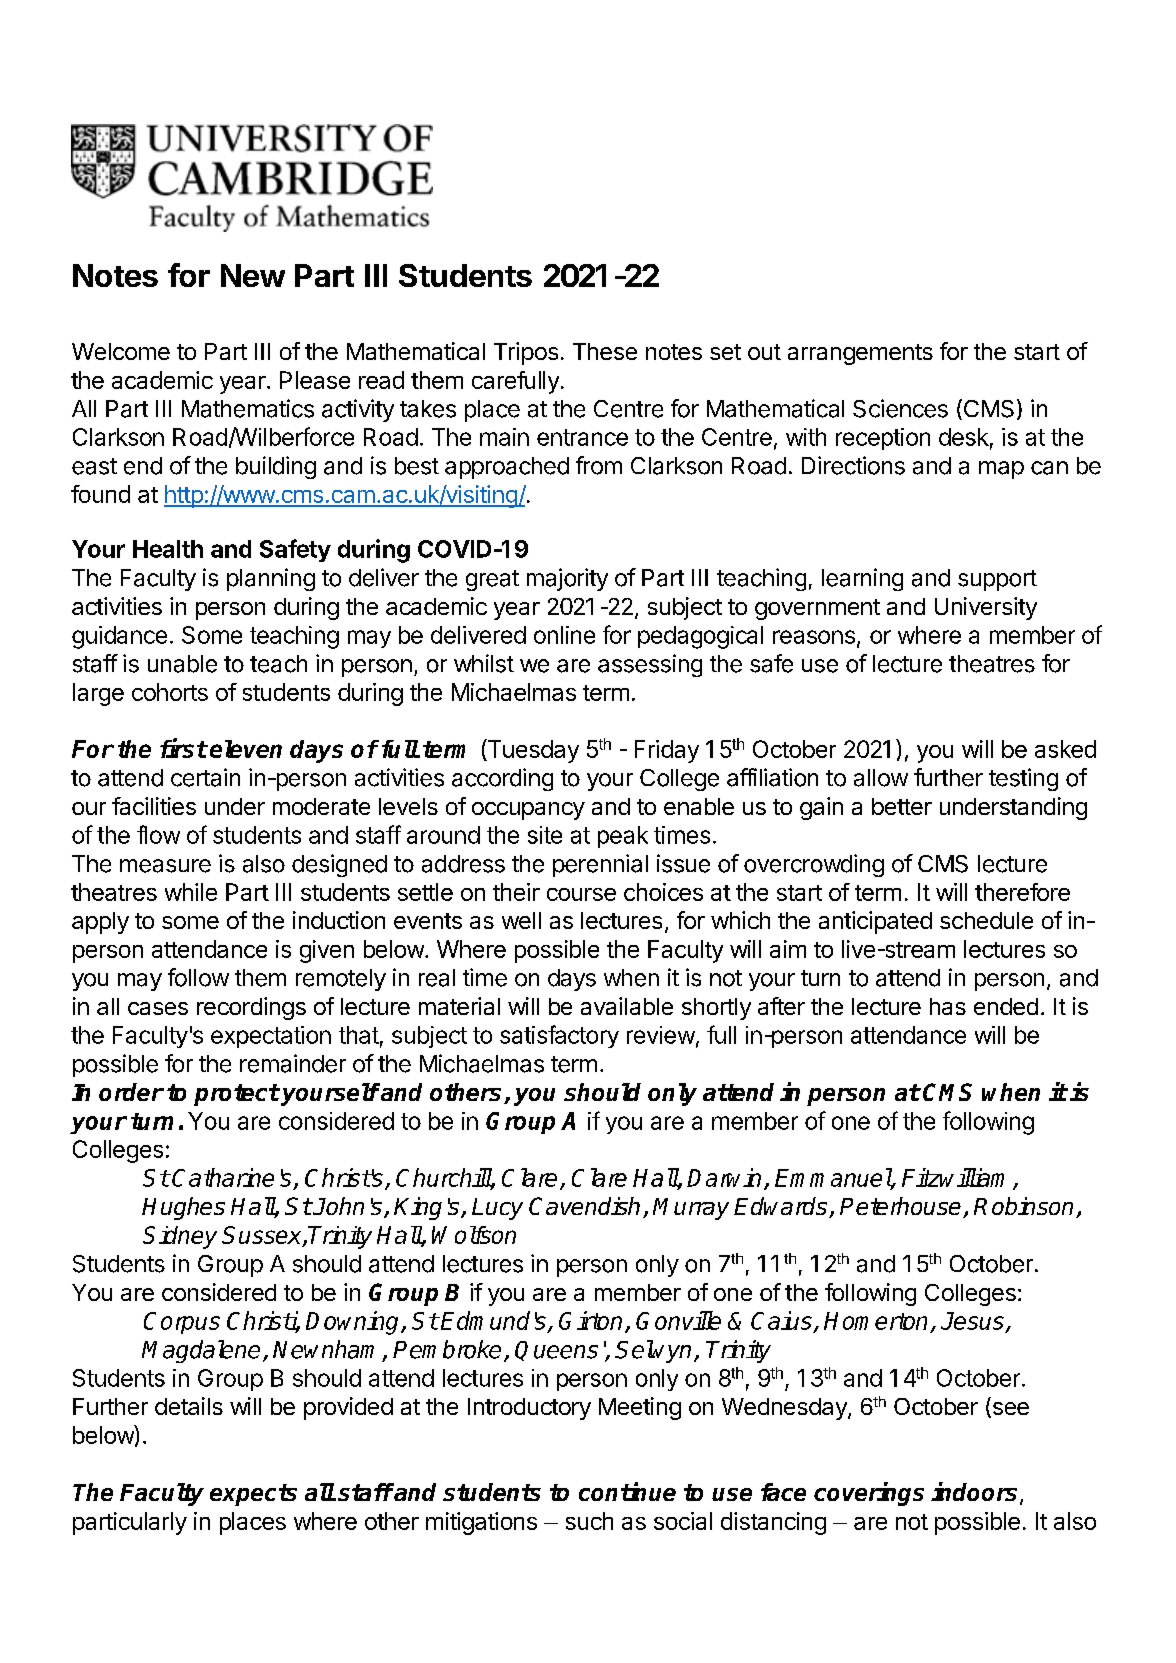  I want to click on These, so click(605, 351).
